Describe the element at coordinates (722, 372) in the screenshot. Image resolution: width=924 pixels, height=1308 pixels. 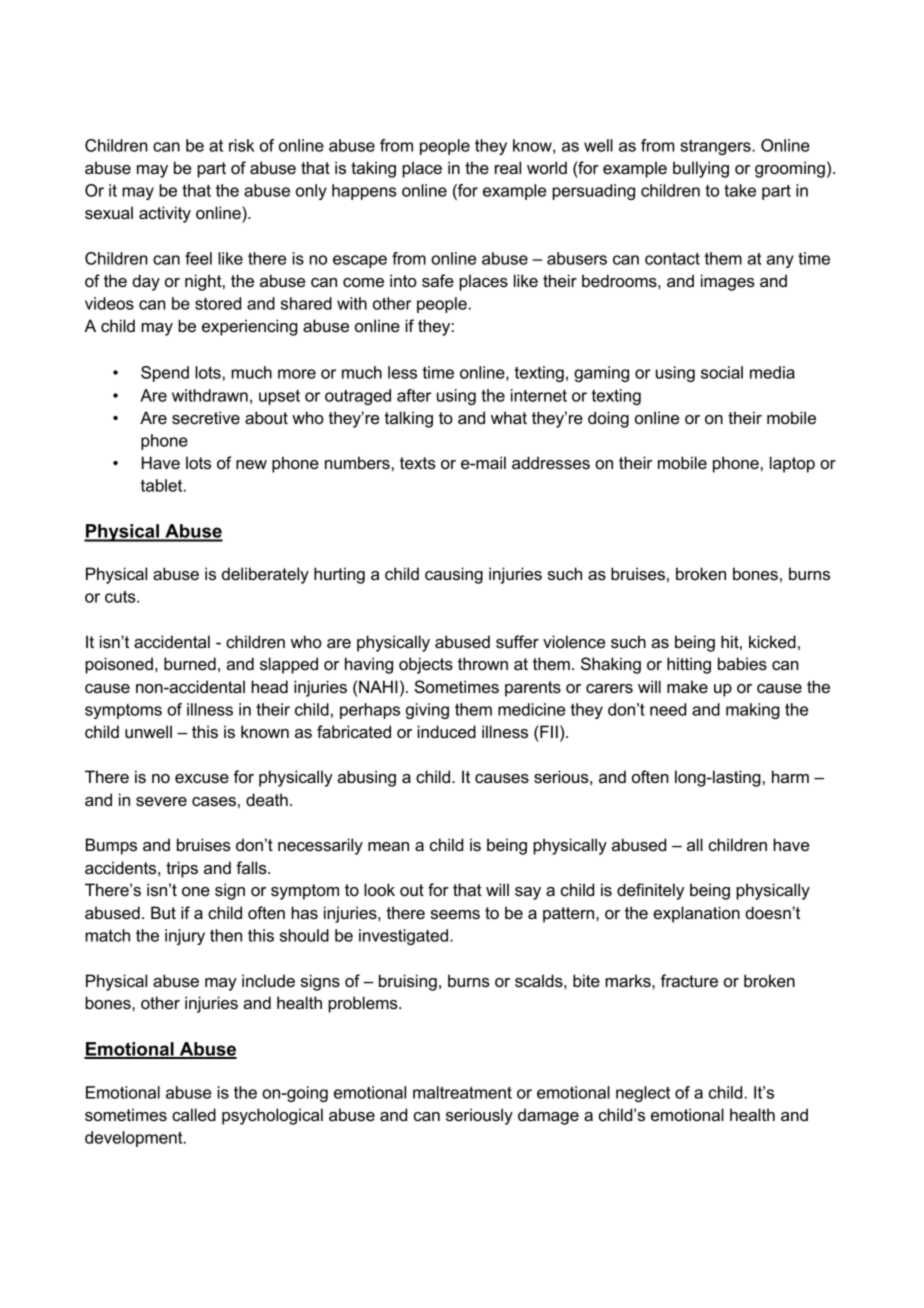
I see `social` at that location.
